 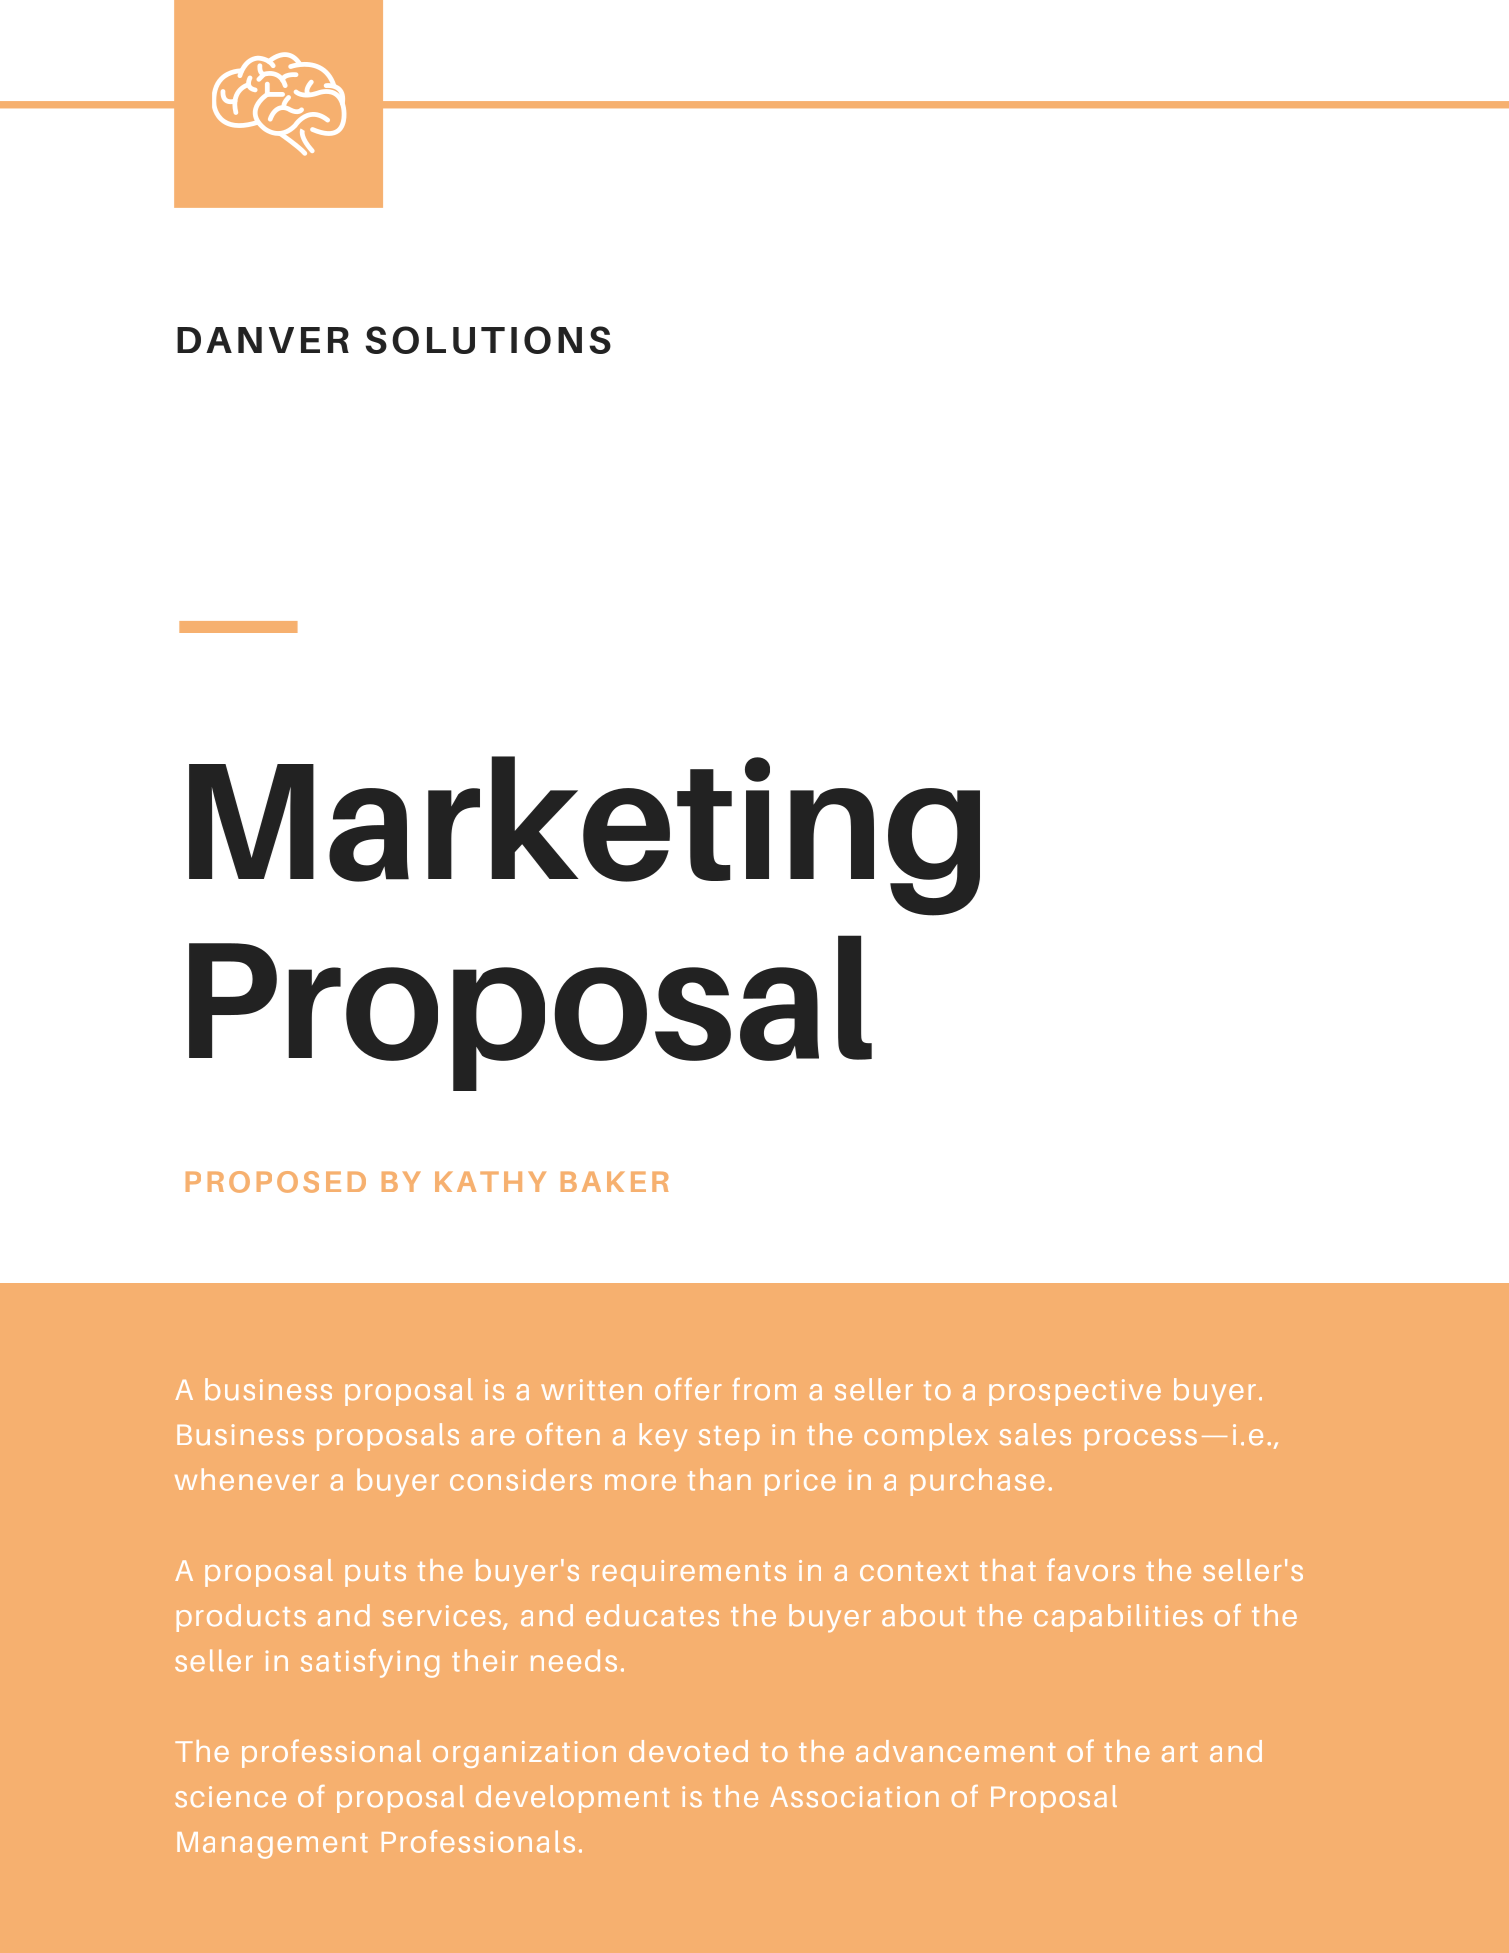 I want to click on sales, so click(x=1035, y=1434).
